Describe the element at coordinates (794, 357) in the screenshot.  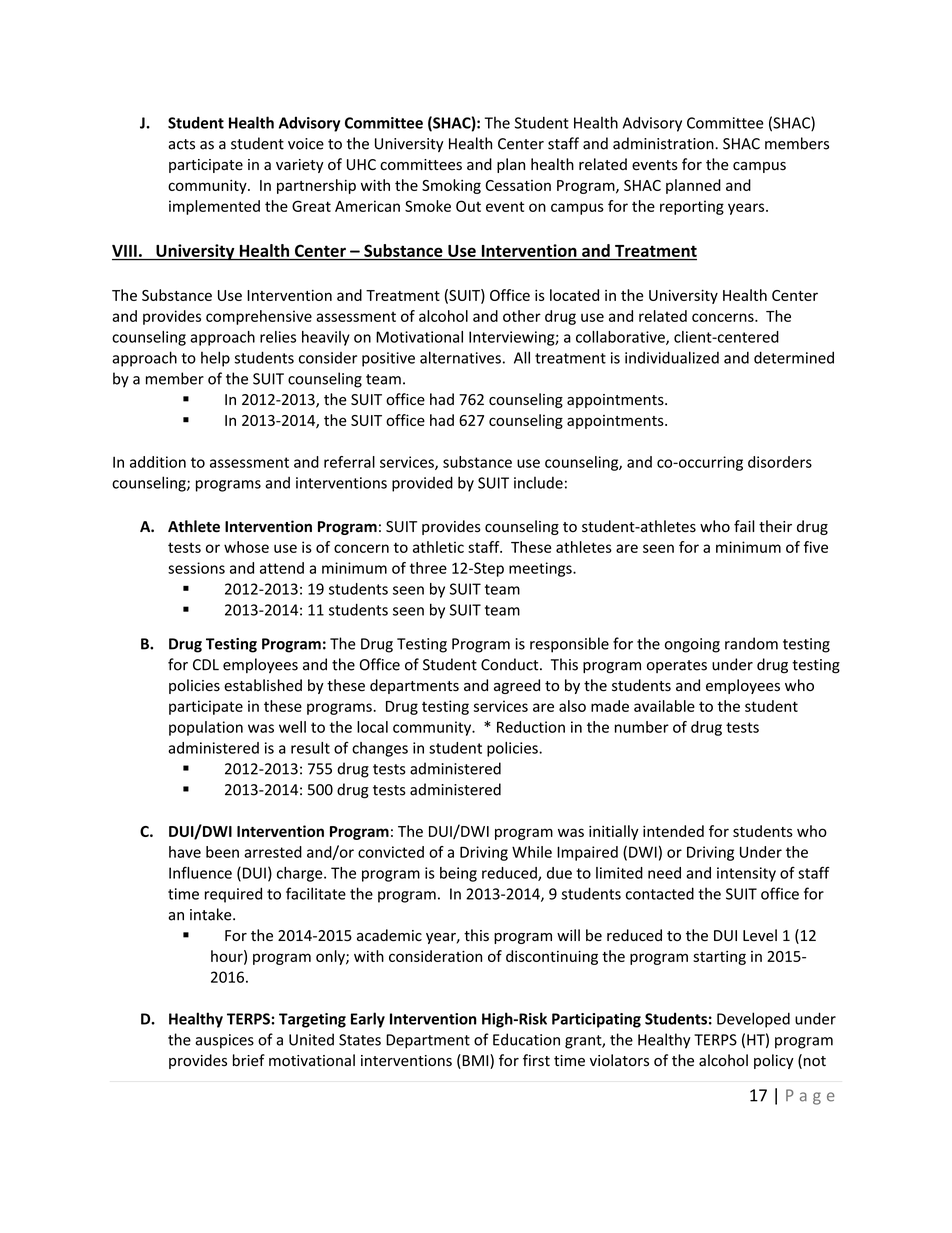
I see `determined` at that location.
